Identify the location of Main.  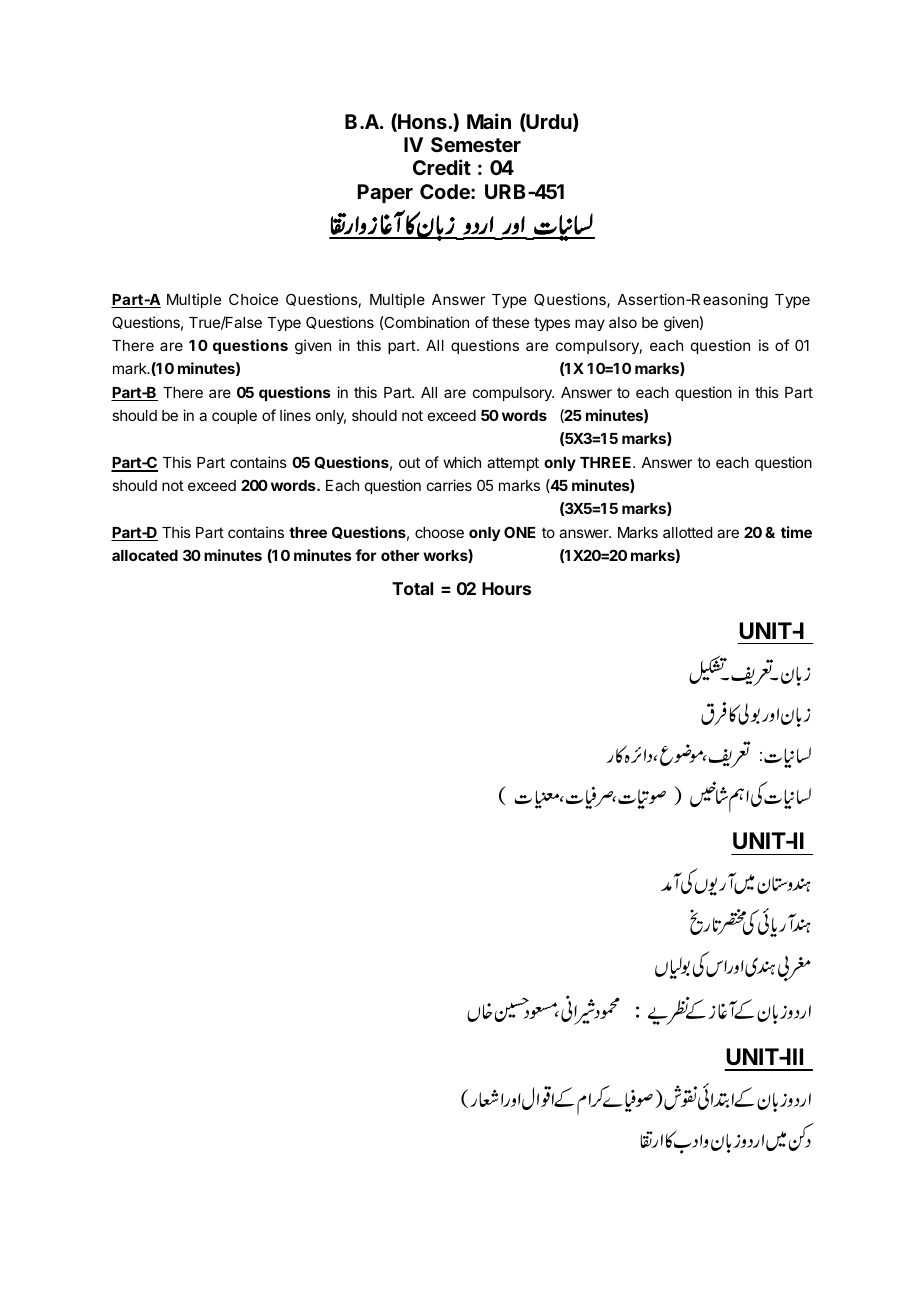
(489, 121).
